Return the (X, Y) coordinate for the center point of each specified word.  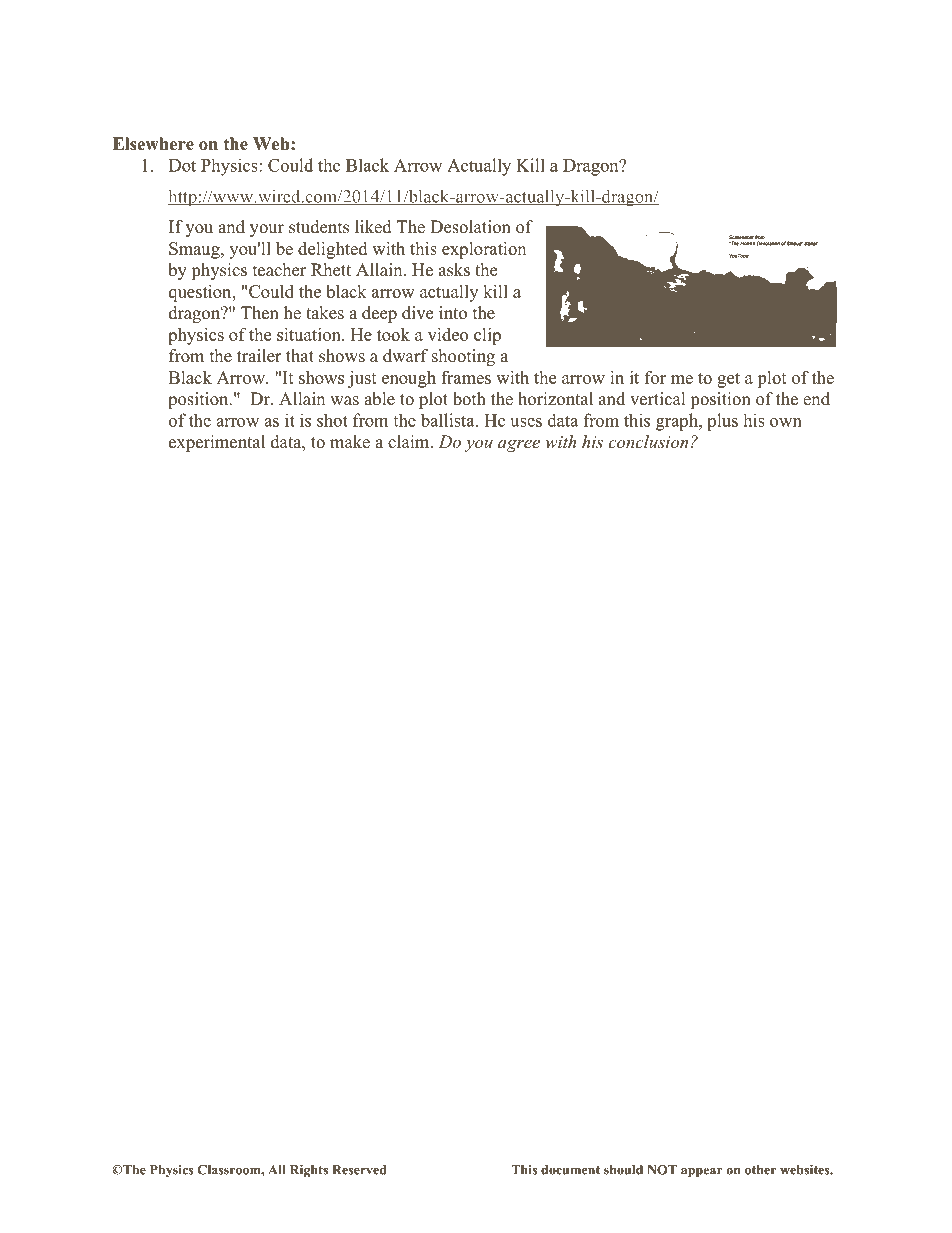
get (728, 380)
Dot (182, 165)
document (570, 1170)
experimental (217, 443)
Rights (309, 1171)
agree (519, 445)
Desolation (470, 227)
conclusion (648, 441)
